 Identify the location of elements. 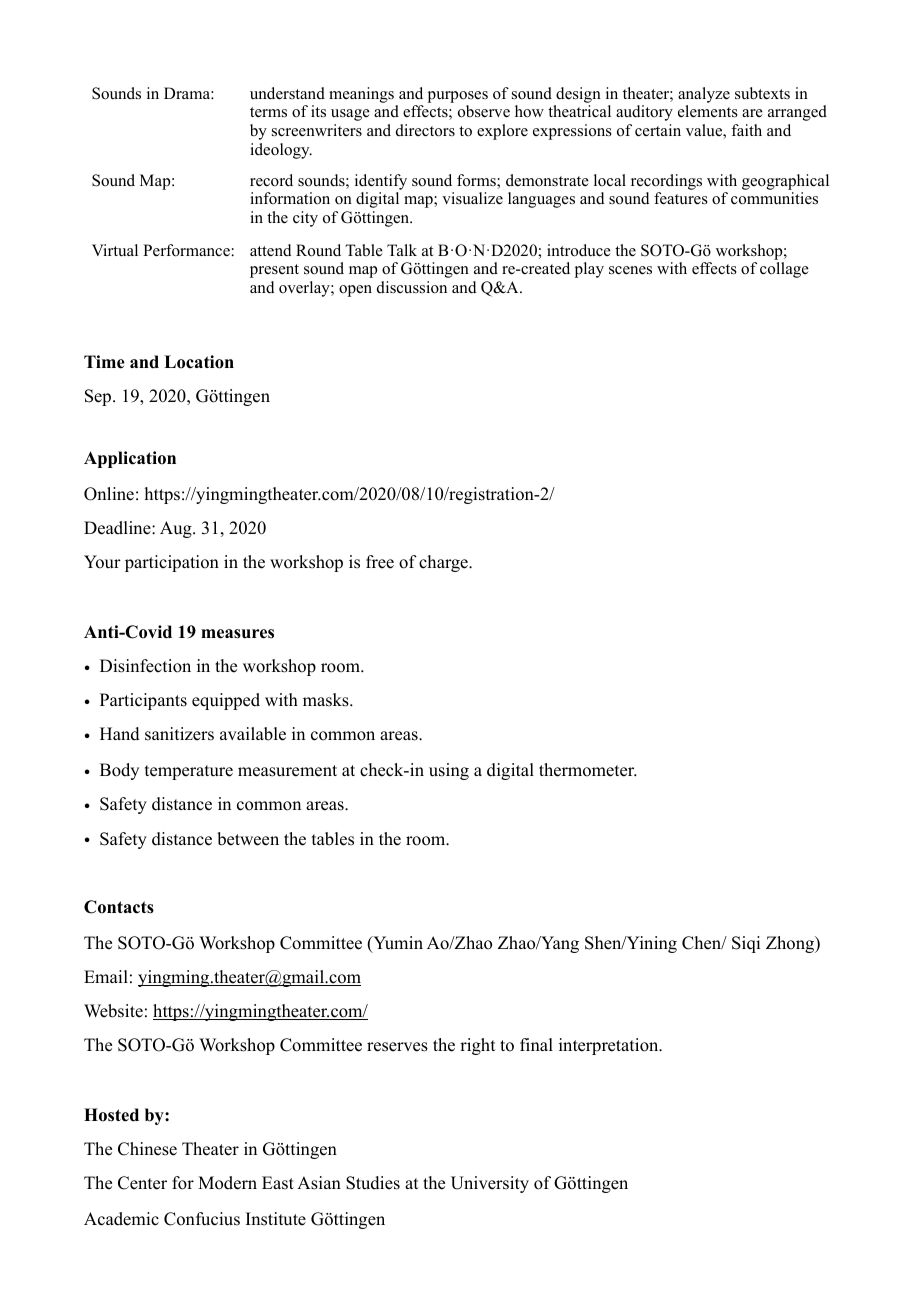
(708, 111).
